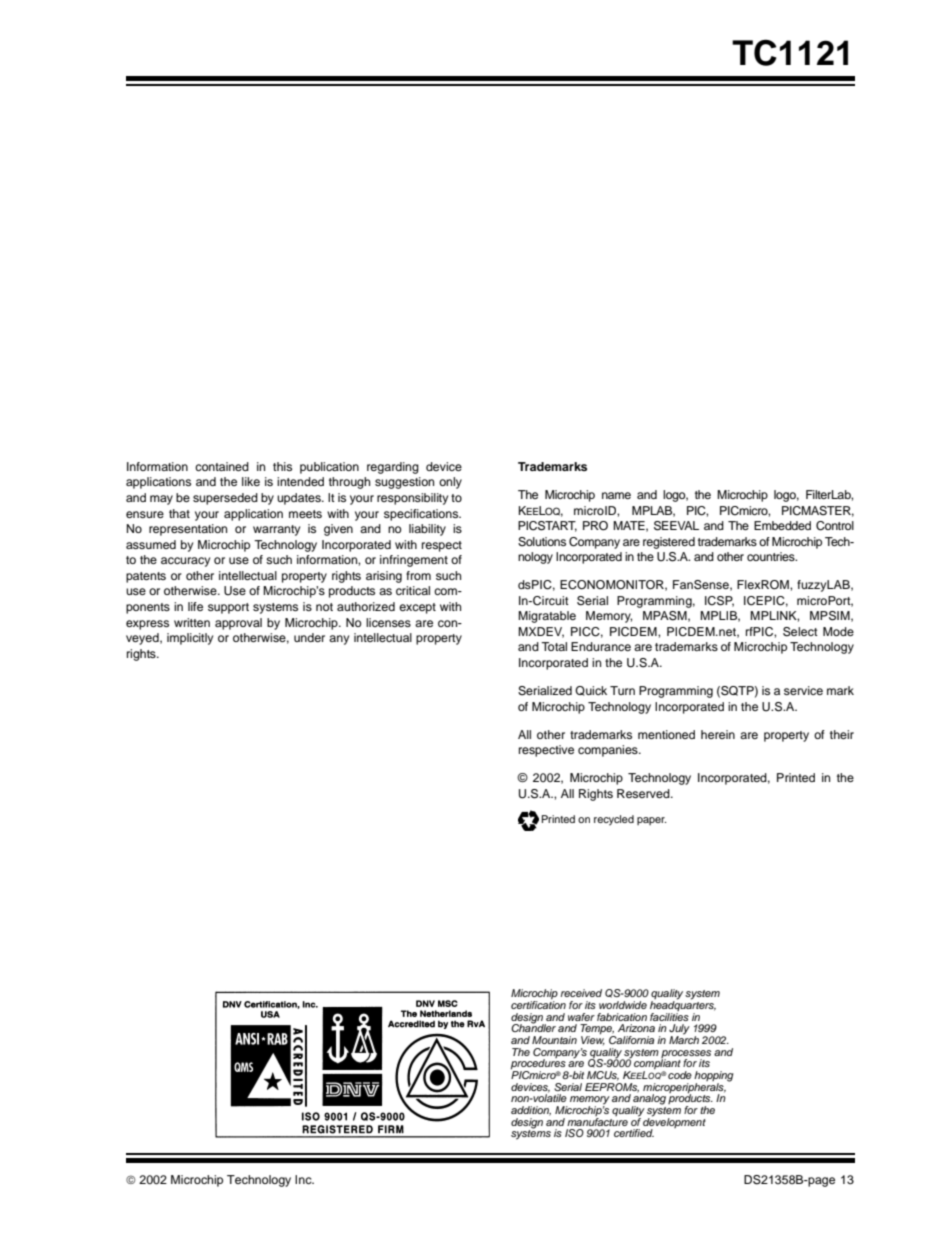 This screenshot has width=952, height=1233. I want to click on ISO, so click(574, 1133).
